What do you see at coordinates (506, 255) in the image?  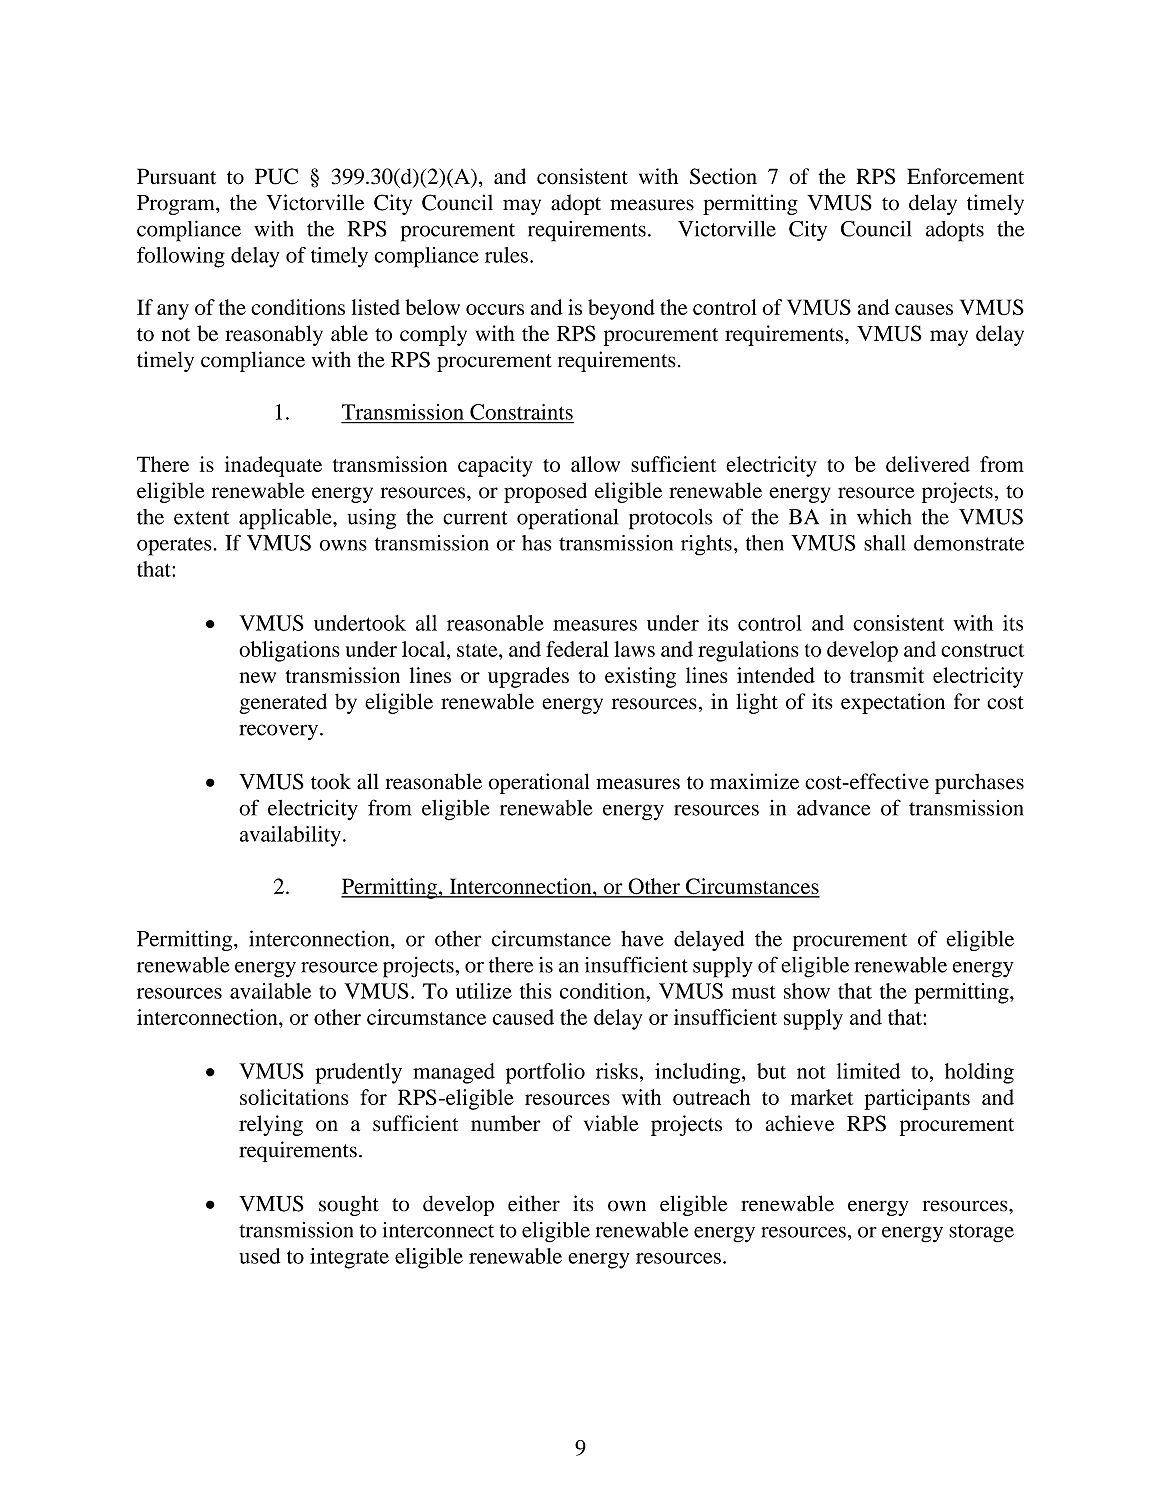 I see `rules` at bounding box center [506, 255].
